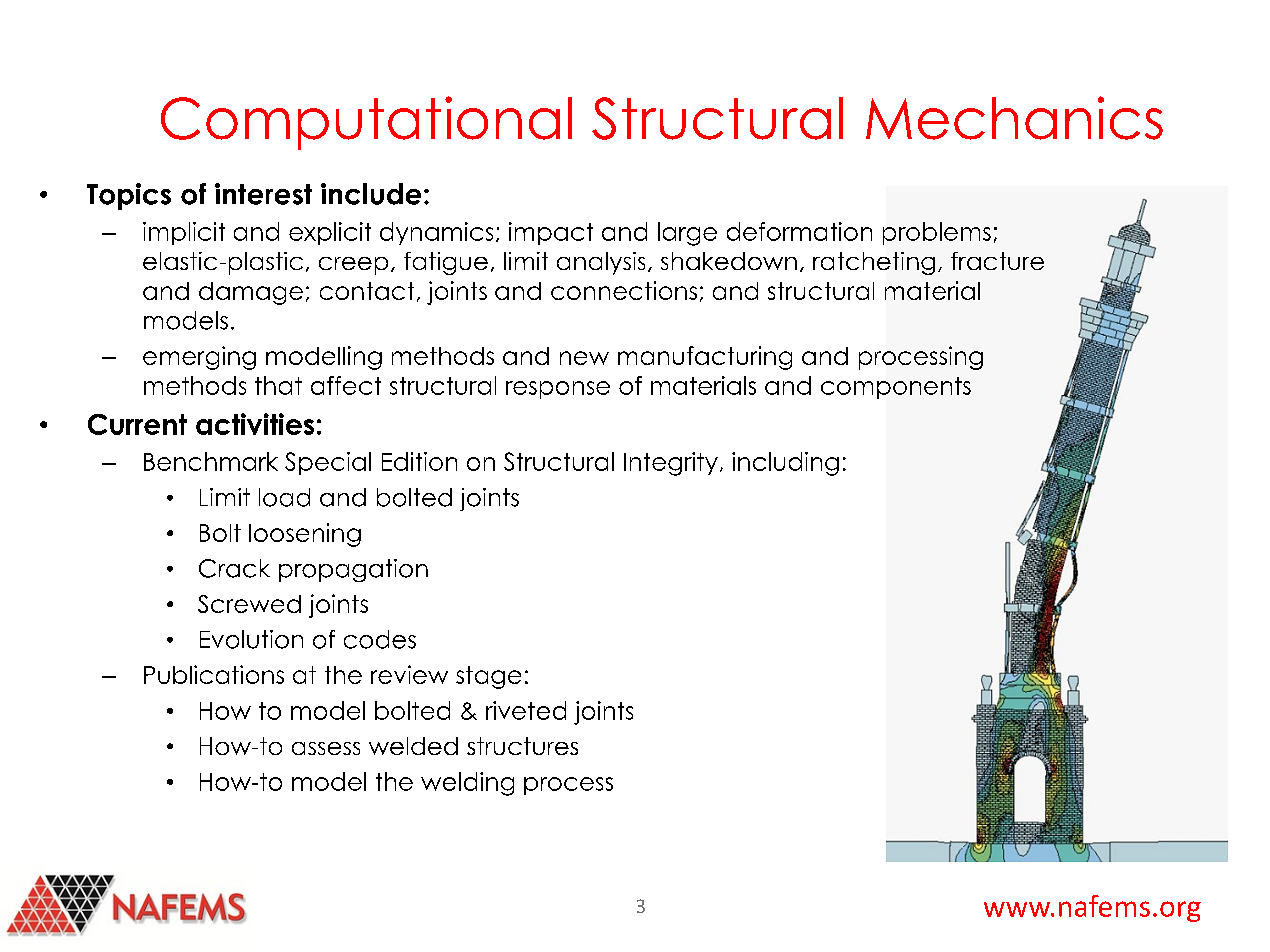 This screenshot has width=1270, height=952. What do you see at coordinates (366, 123) in the screenshot?
I see `Computational` at bounding box center [366, 123].
